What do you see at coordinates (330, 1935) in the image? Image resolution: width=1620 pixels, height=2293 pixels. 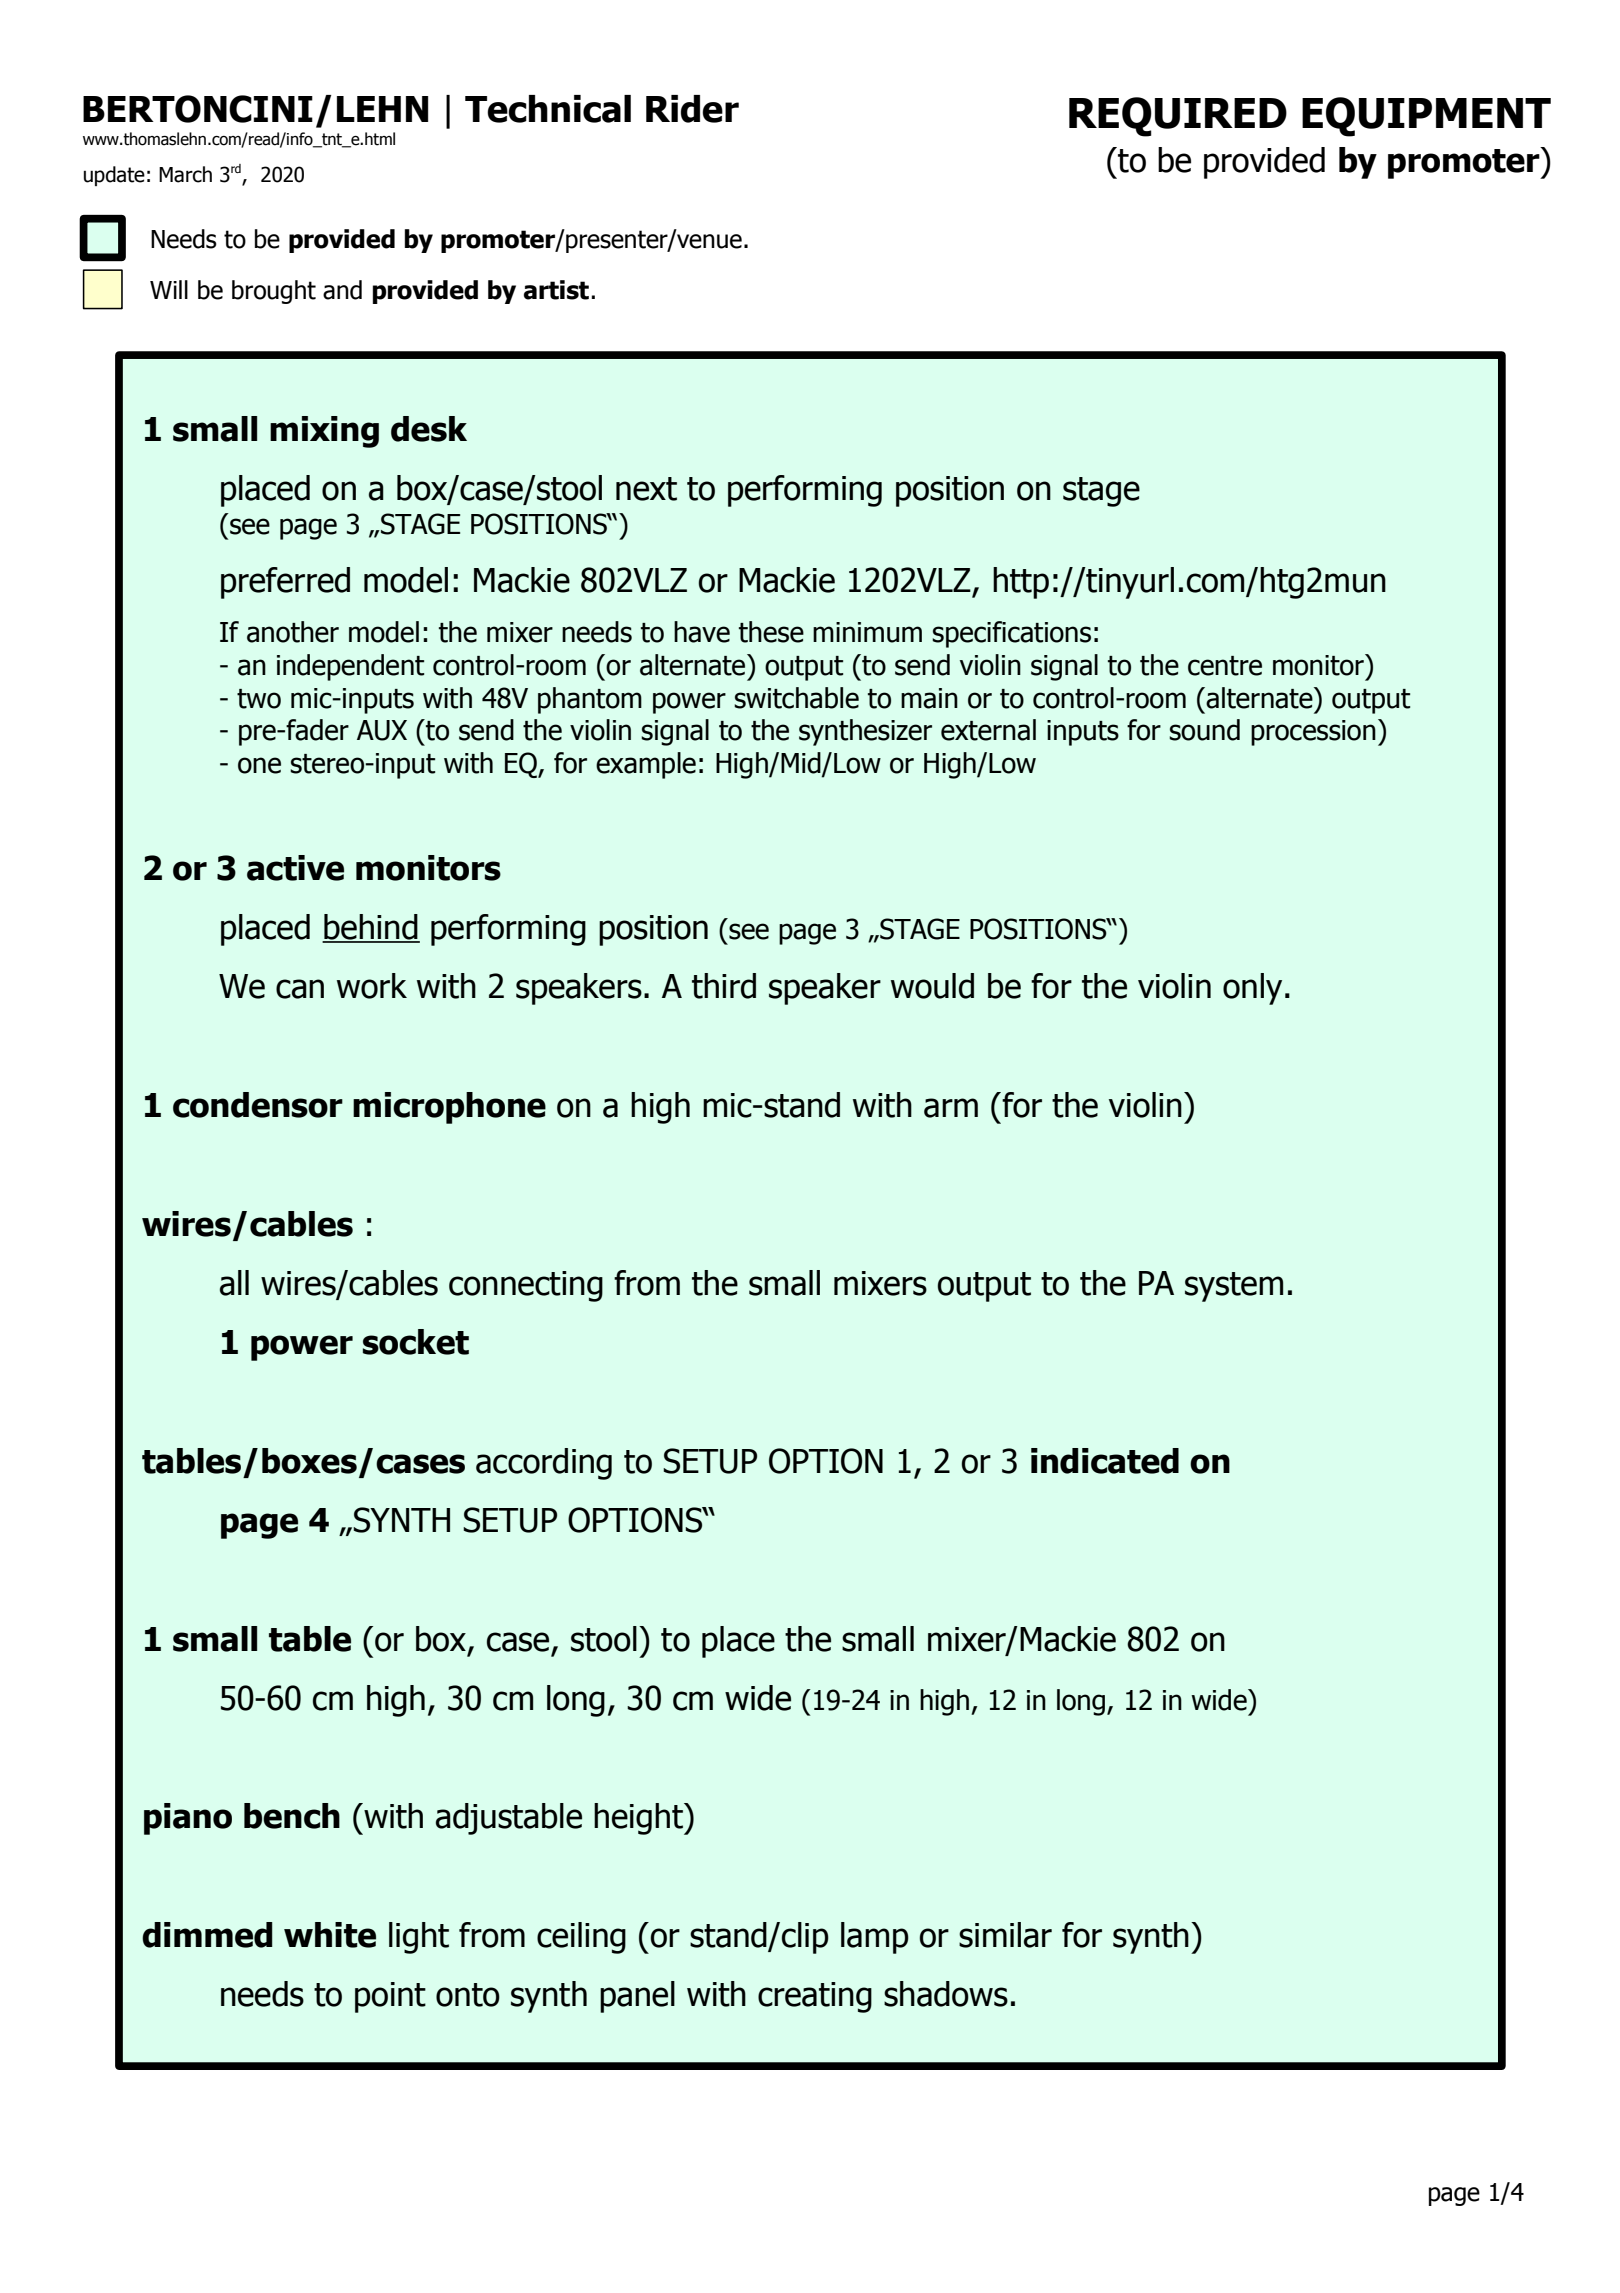 I see `white` at bounding box center [330, 1935].
